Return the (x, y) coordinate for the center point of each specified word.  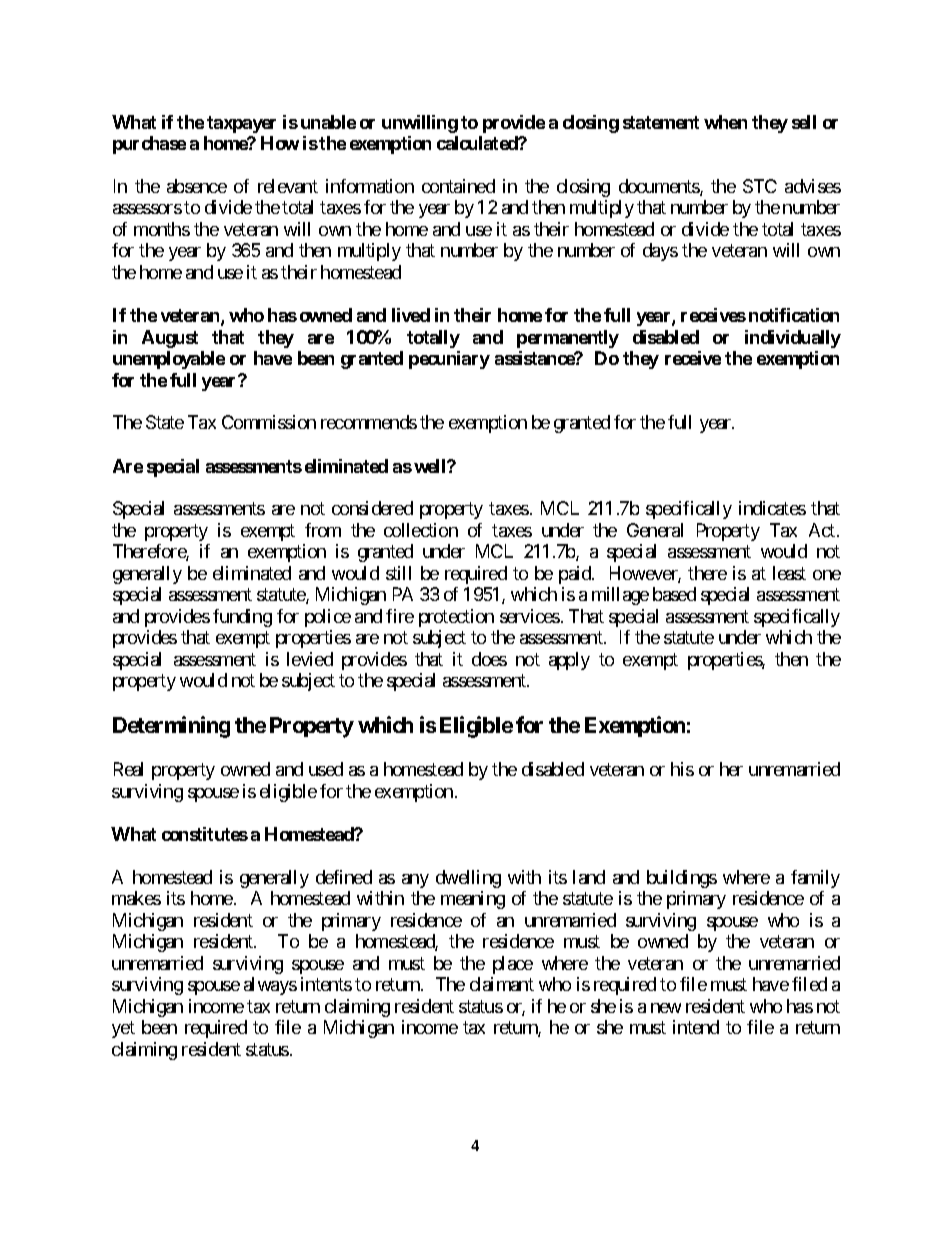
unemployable (169, 360)
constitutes (205, 834)
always (270, 986)
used (326, 769)
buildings (682, 879)
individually (793, 339)
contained (458, 186)
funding (242, 618)
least (789, 573)
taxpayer (241, 124)
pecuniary (449, 360)
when (725, 122)
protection (456, 618)
